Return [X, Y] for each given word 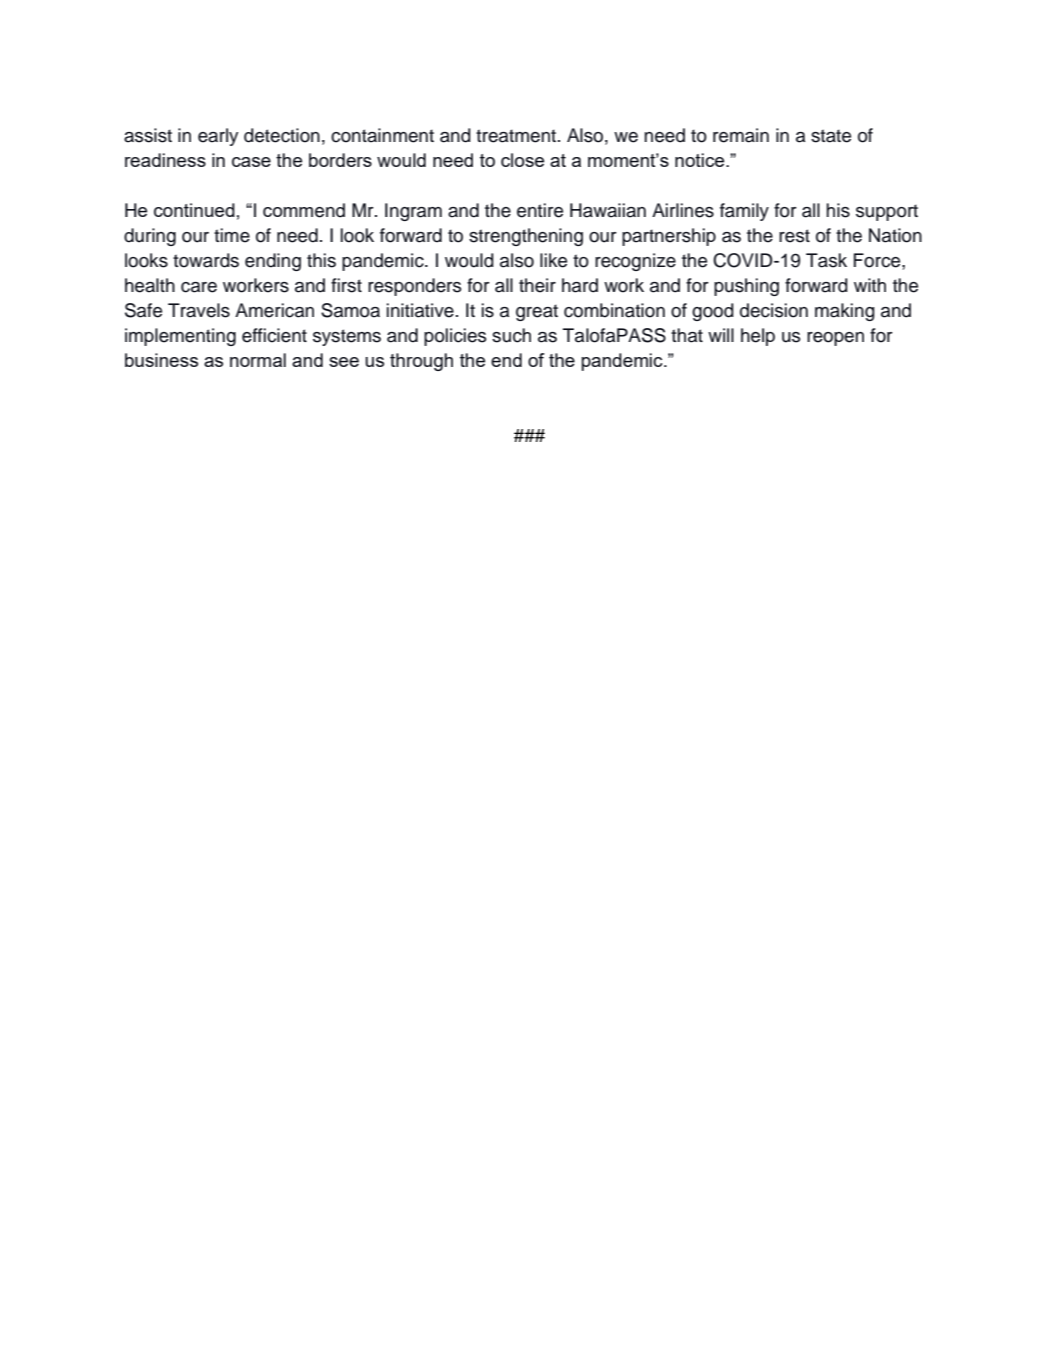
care [199, 287]
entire [540, 210]
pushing [746, 287]
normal [258, 360]
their [537, 285]
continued [194, 210]
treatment [517, 136]
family [744, 212]
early [218, 137]
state [831, 136]
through [421, 362]
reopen [835, 339]
